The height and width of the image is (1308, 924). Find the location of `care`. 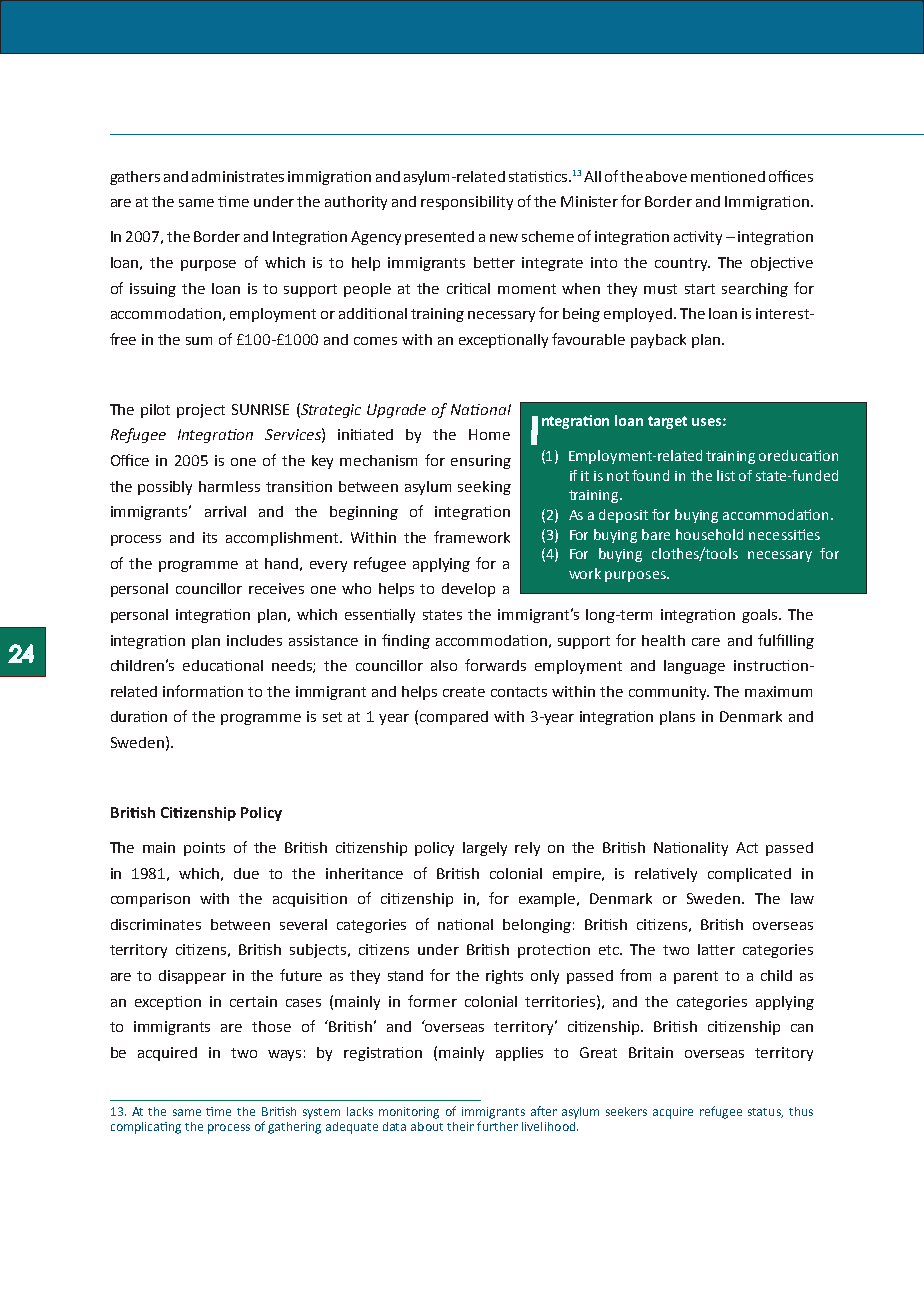

care is located at coordinates (706, 642).
